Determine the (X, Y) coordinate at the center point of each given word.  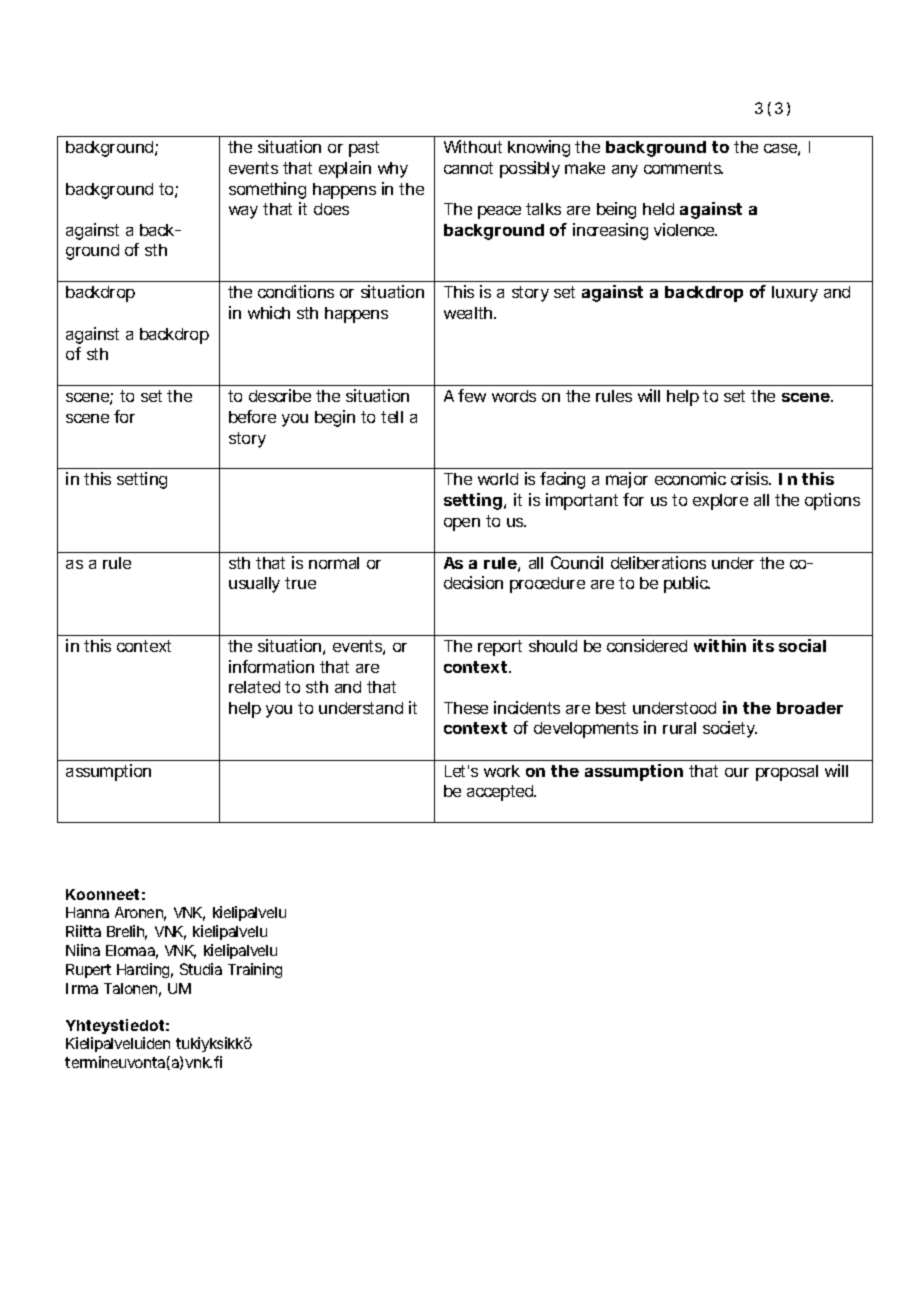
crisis (751, 478)
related (254, 687)
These (466, 708)
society (730, 729)
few (472, 395)
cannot (468, 168)
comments (683, 168)
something (267, 190)
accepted (501, 793)
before (252, 416)
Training (255, 970)
